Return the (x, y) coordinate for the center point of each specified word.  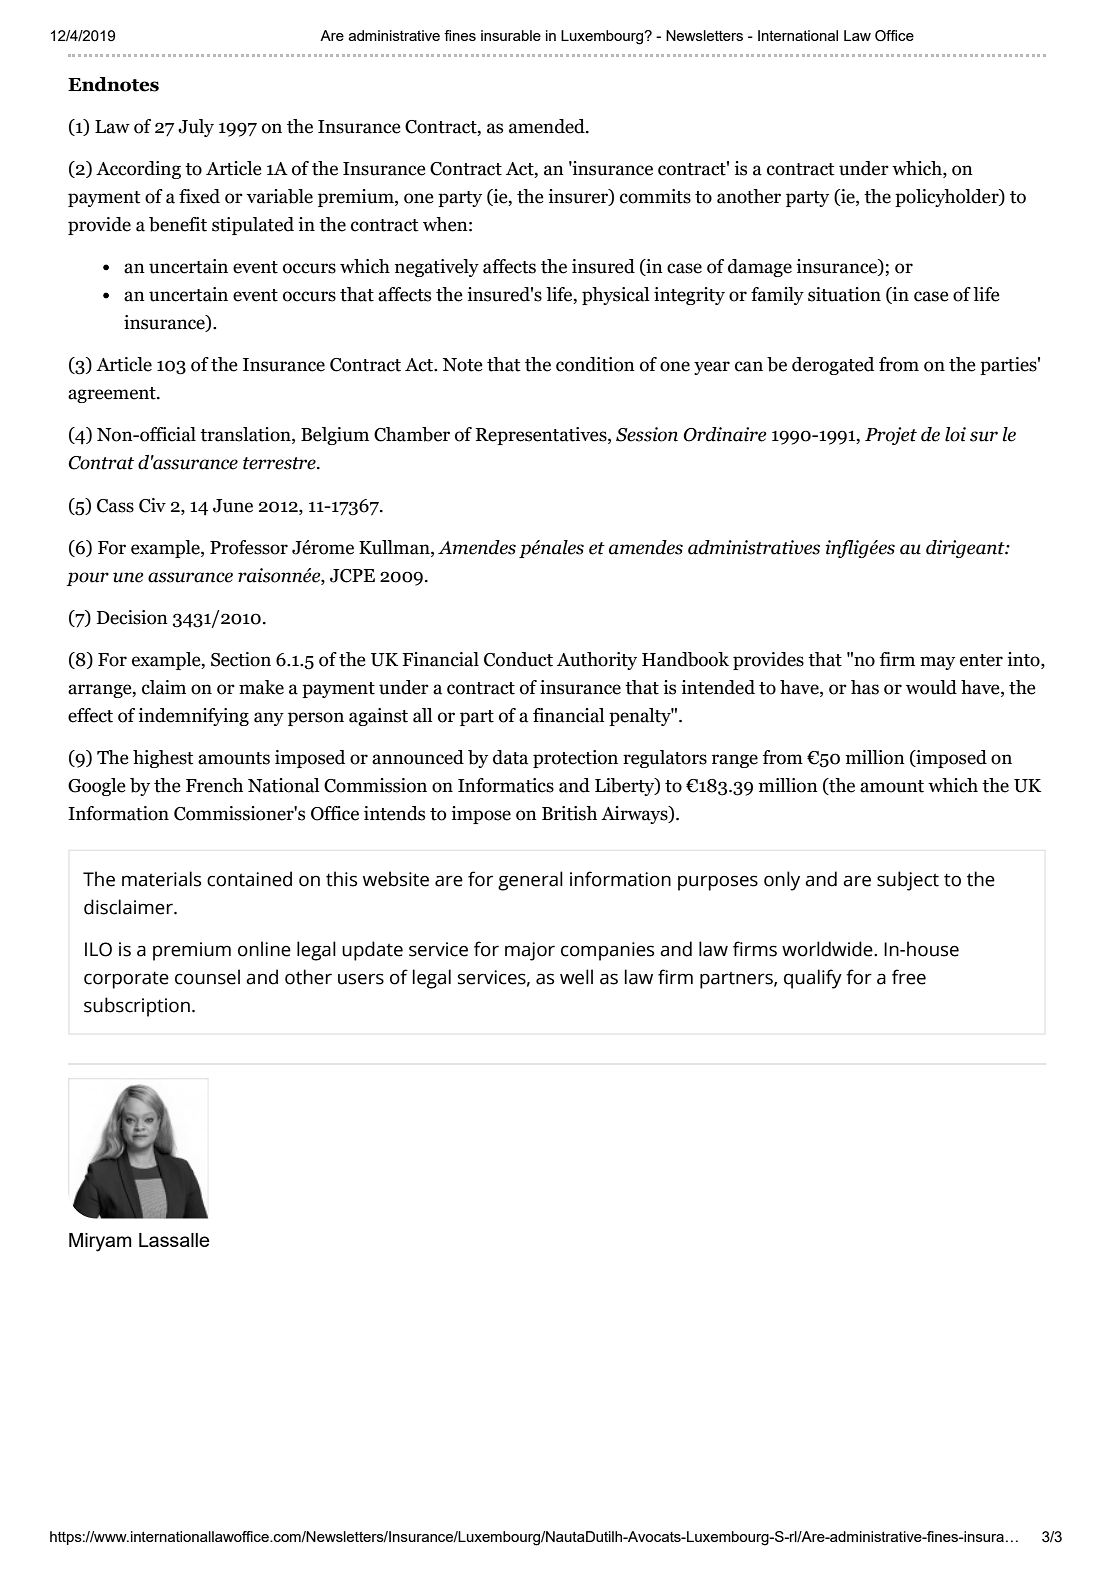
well (576, 977)
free (909, 977)
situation (844, 294)
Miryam (100, 1242)
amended (548, 126)
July (196, 128)
